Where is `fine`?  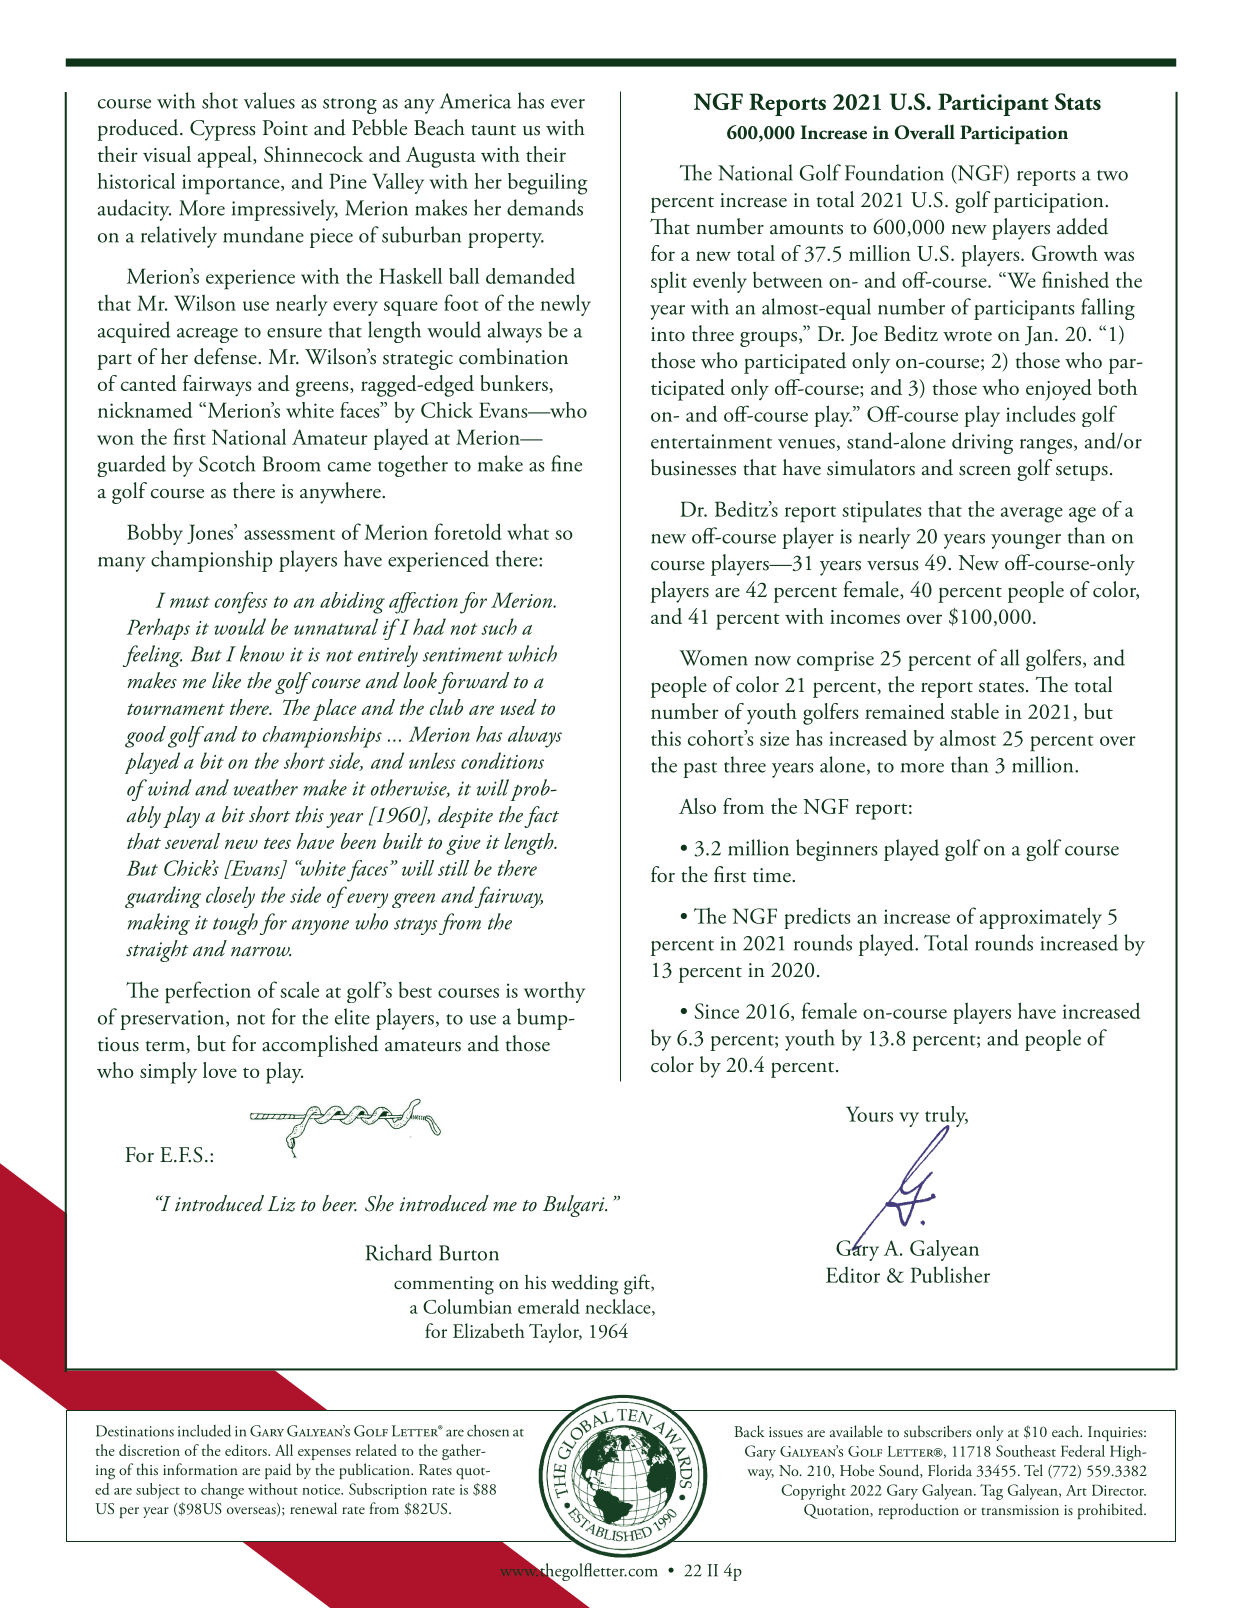 fine is located at coordinates (566, 463).
